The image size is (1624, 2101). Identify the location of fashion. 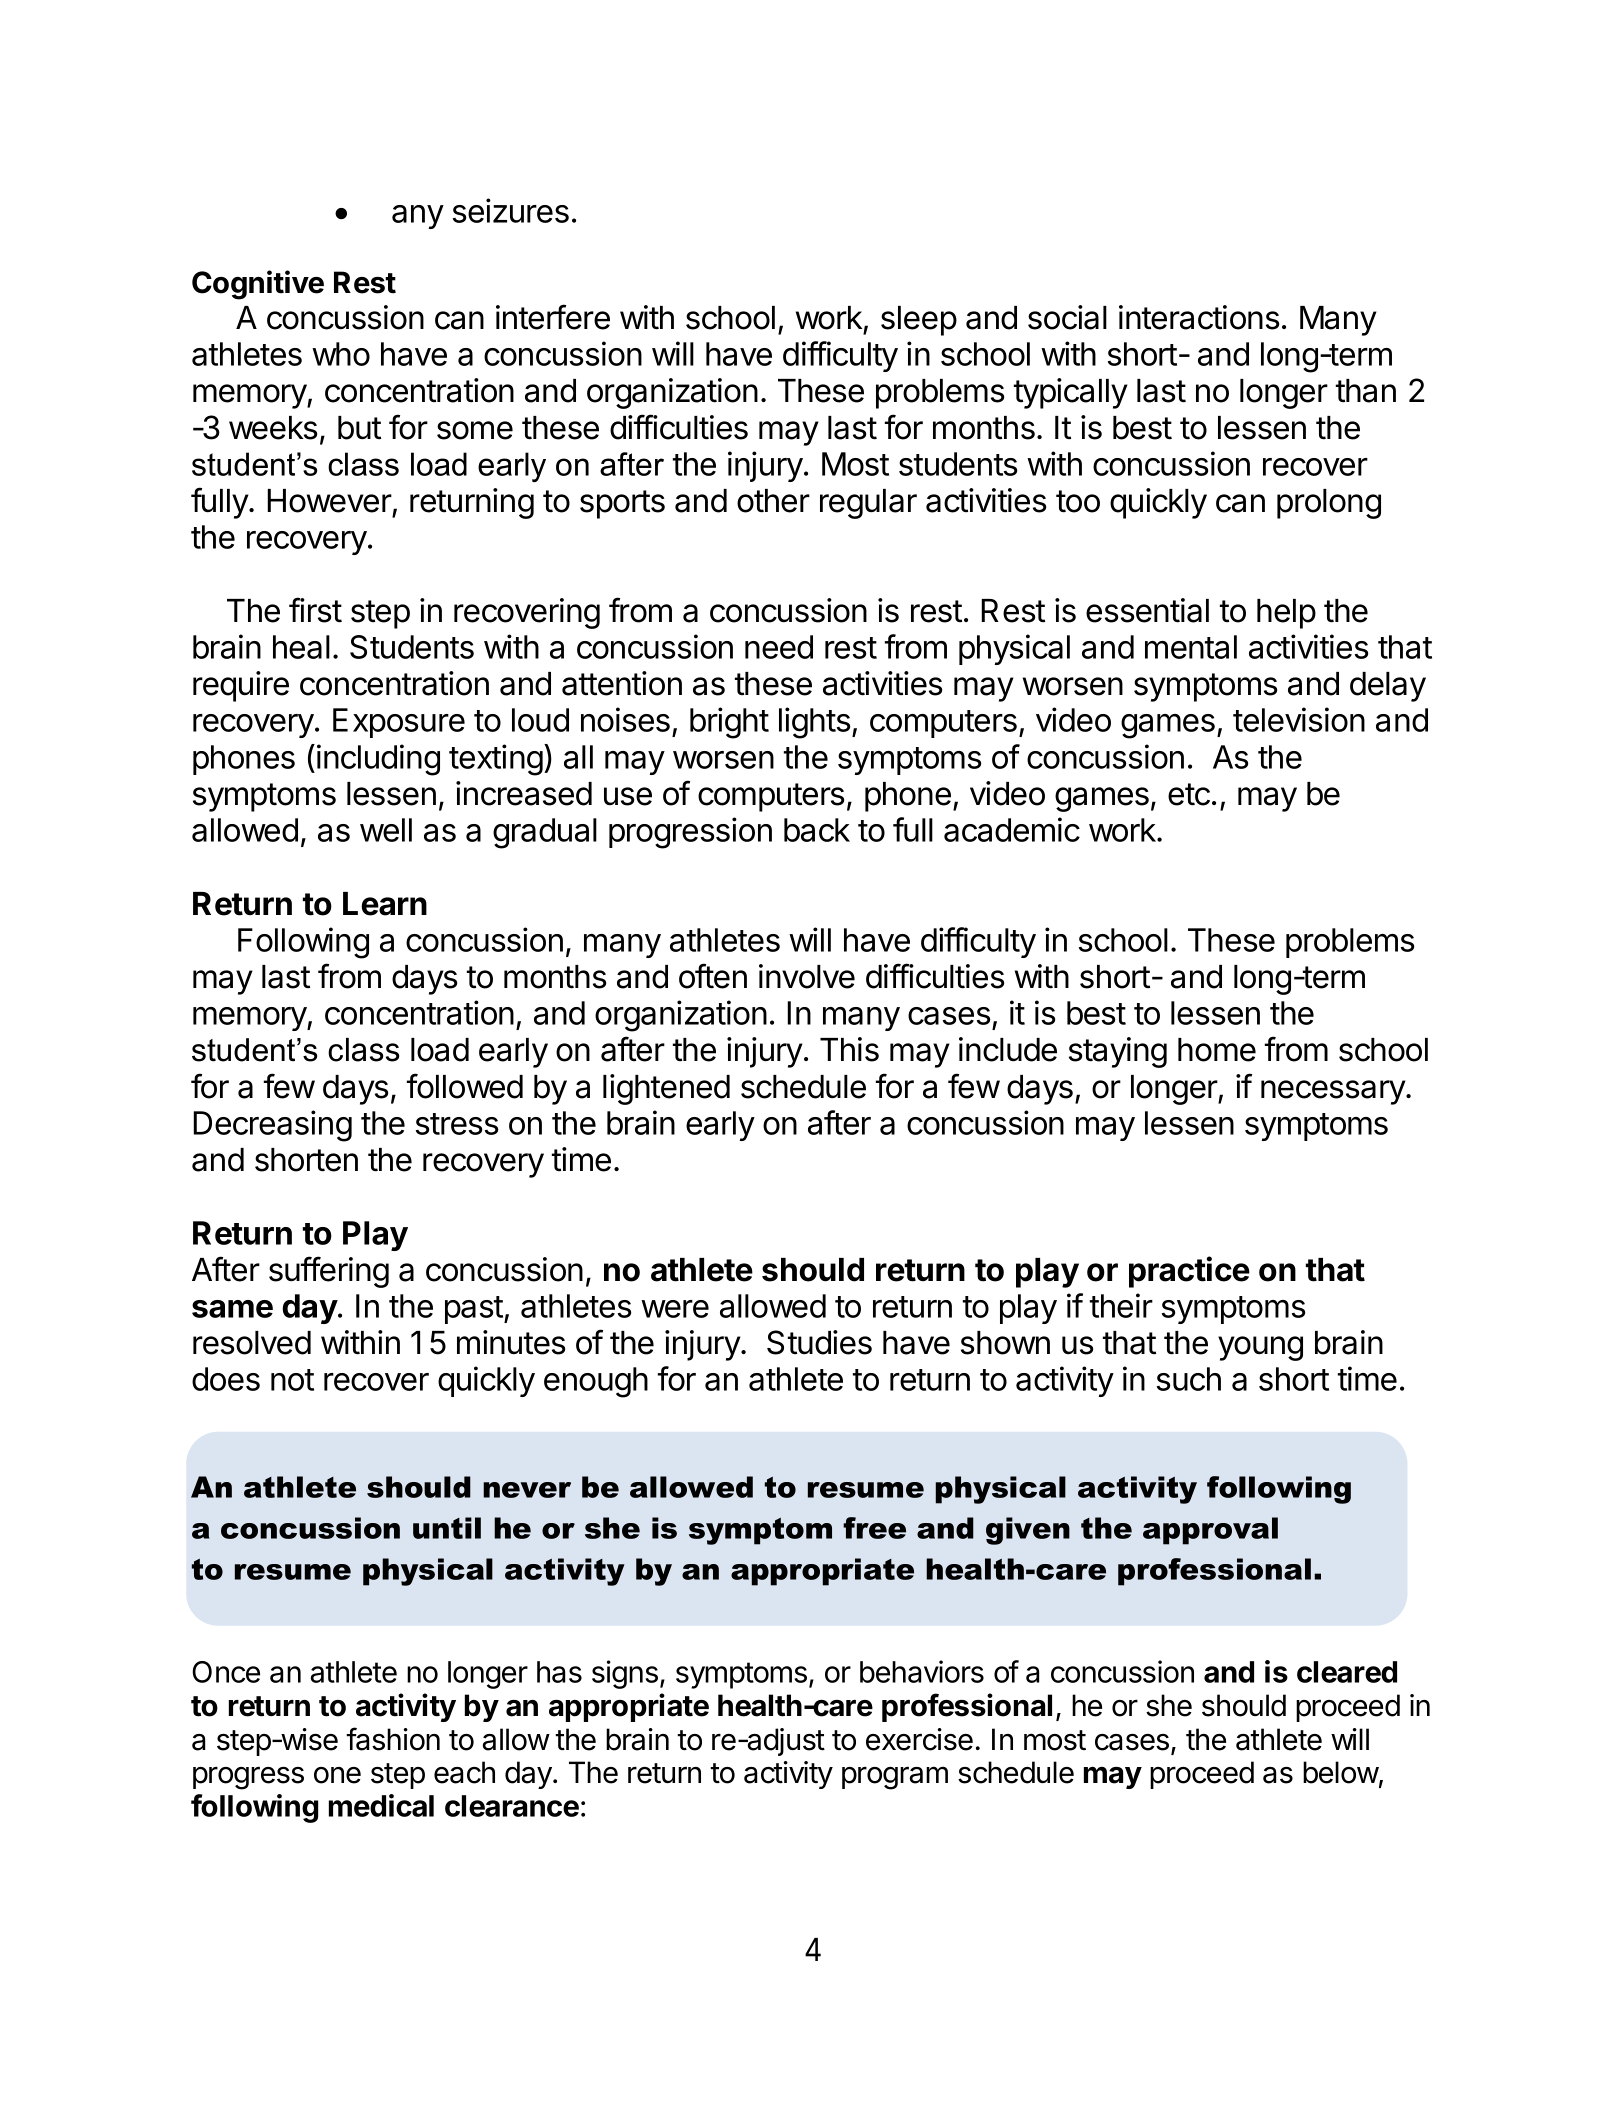
(393, 1739).
